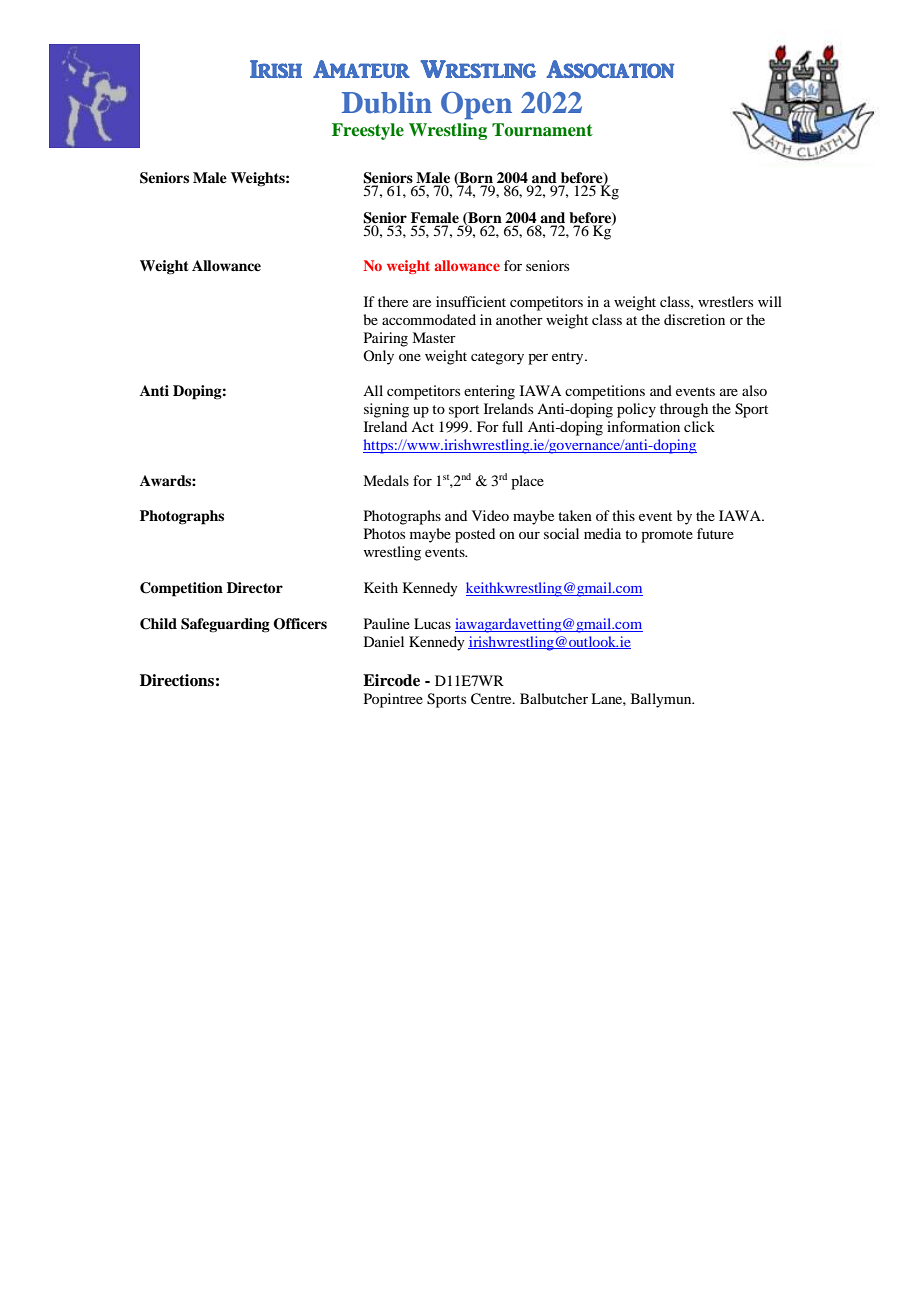 Image resolution: width=924 pixels, height=1308 pixels. I want to click on entering, so click(489, 392).
